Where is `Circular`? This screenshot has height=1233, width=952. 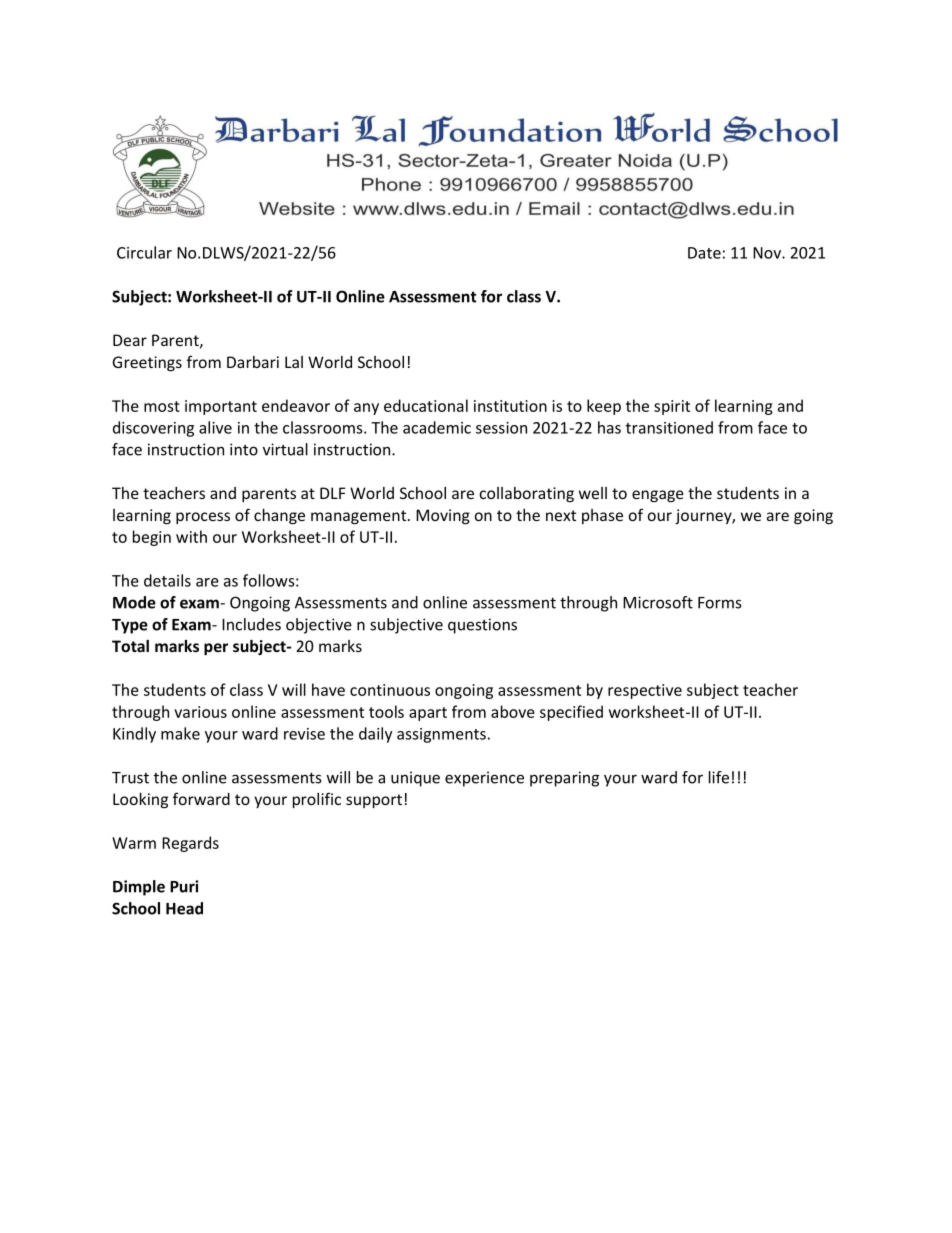 Circular is located at coordinates (144, 252).
